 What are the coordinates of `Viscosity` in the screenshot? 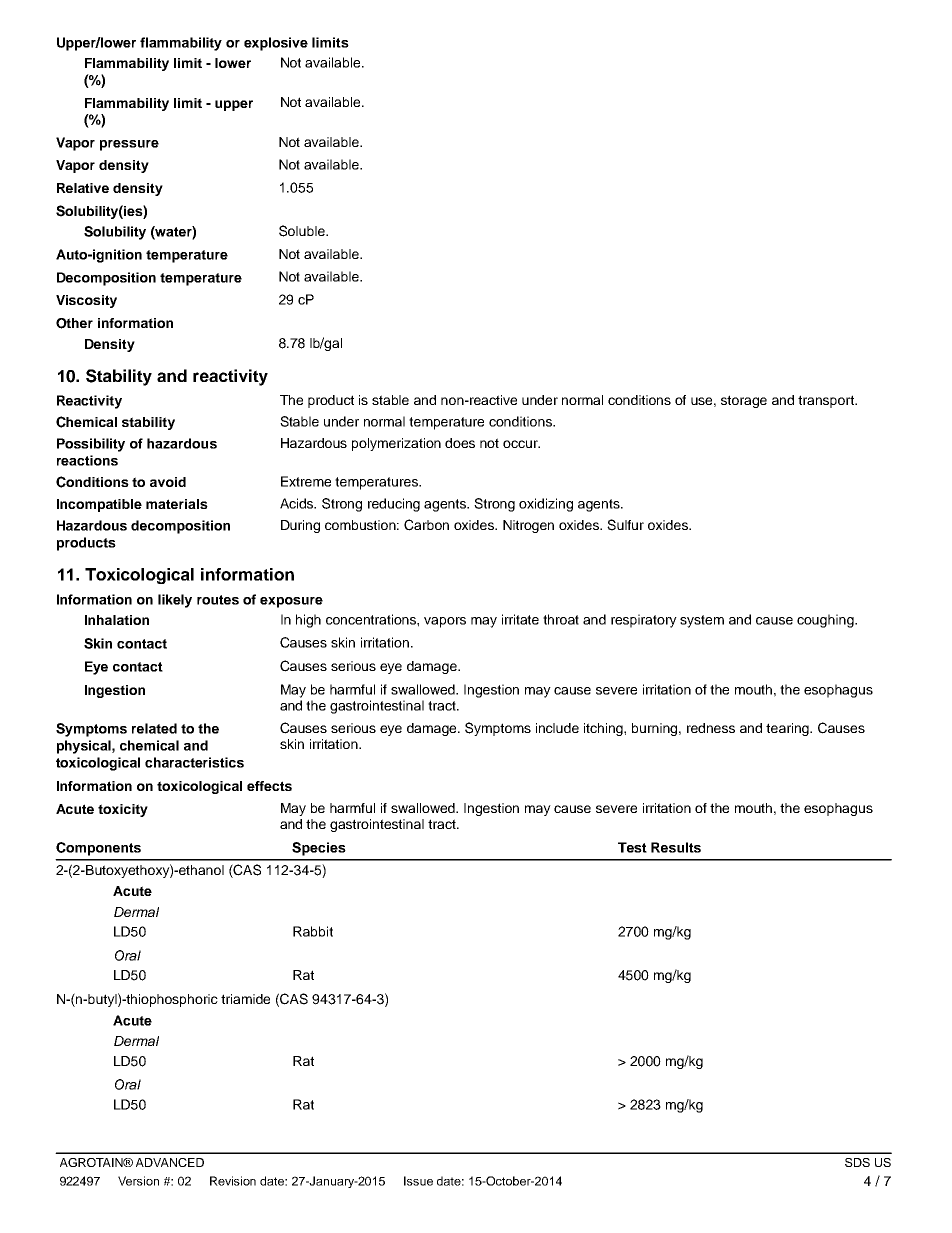 It's located at (86, 301).
